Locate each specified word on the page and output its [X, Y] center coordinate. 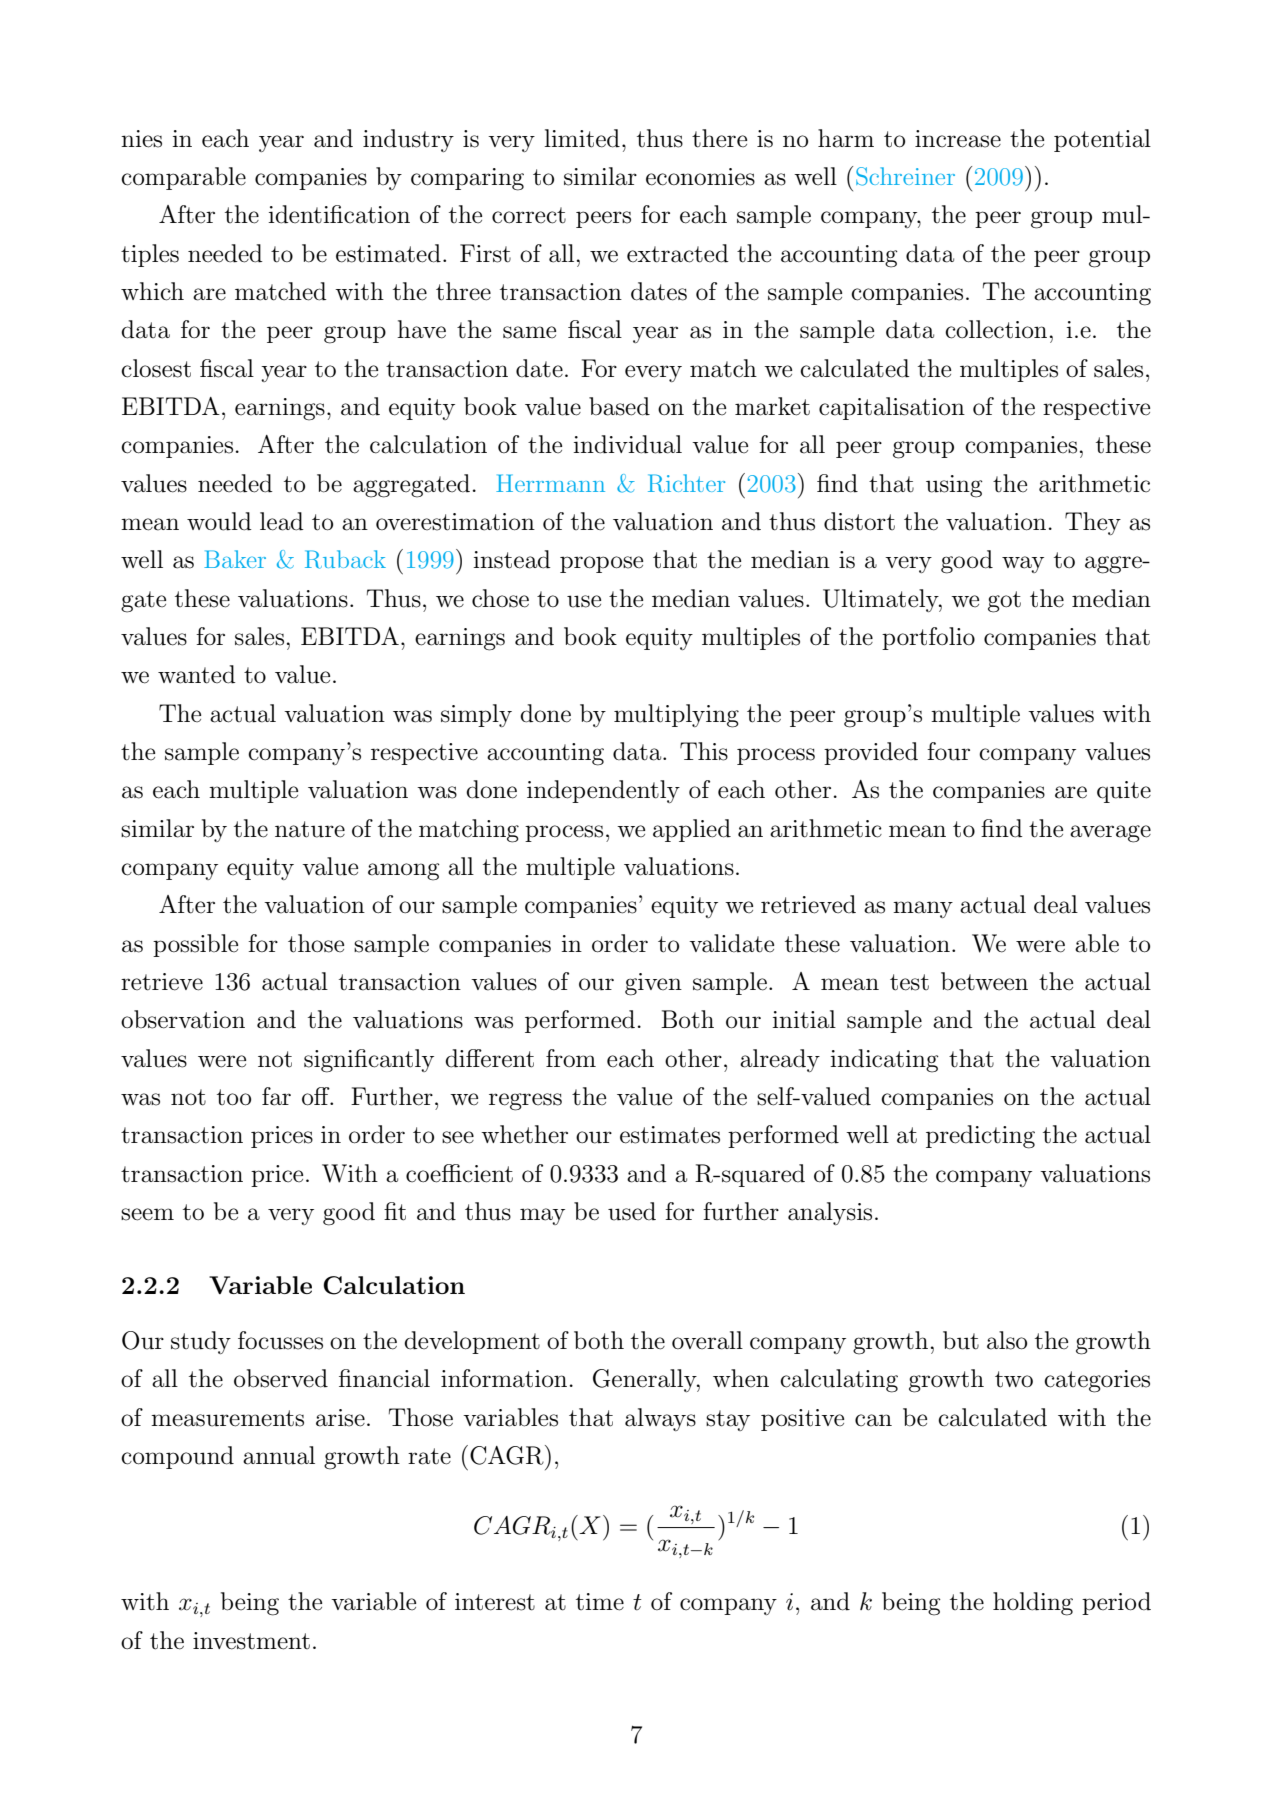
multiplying [676, 716]
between [984, 981]
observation [183, 1019]
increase [958, 139]
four [948, 751]
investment [251, 1641]
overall [707, 1340]
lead [282, 521]
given [653, 984]
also [1007, 1340]
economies [700, 177]
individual [627, 444]
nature [310, 829]
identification [339, 214]
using [954, 486]
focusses [280, 1340]
